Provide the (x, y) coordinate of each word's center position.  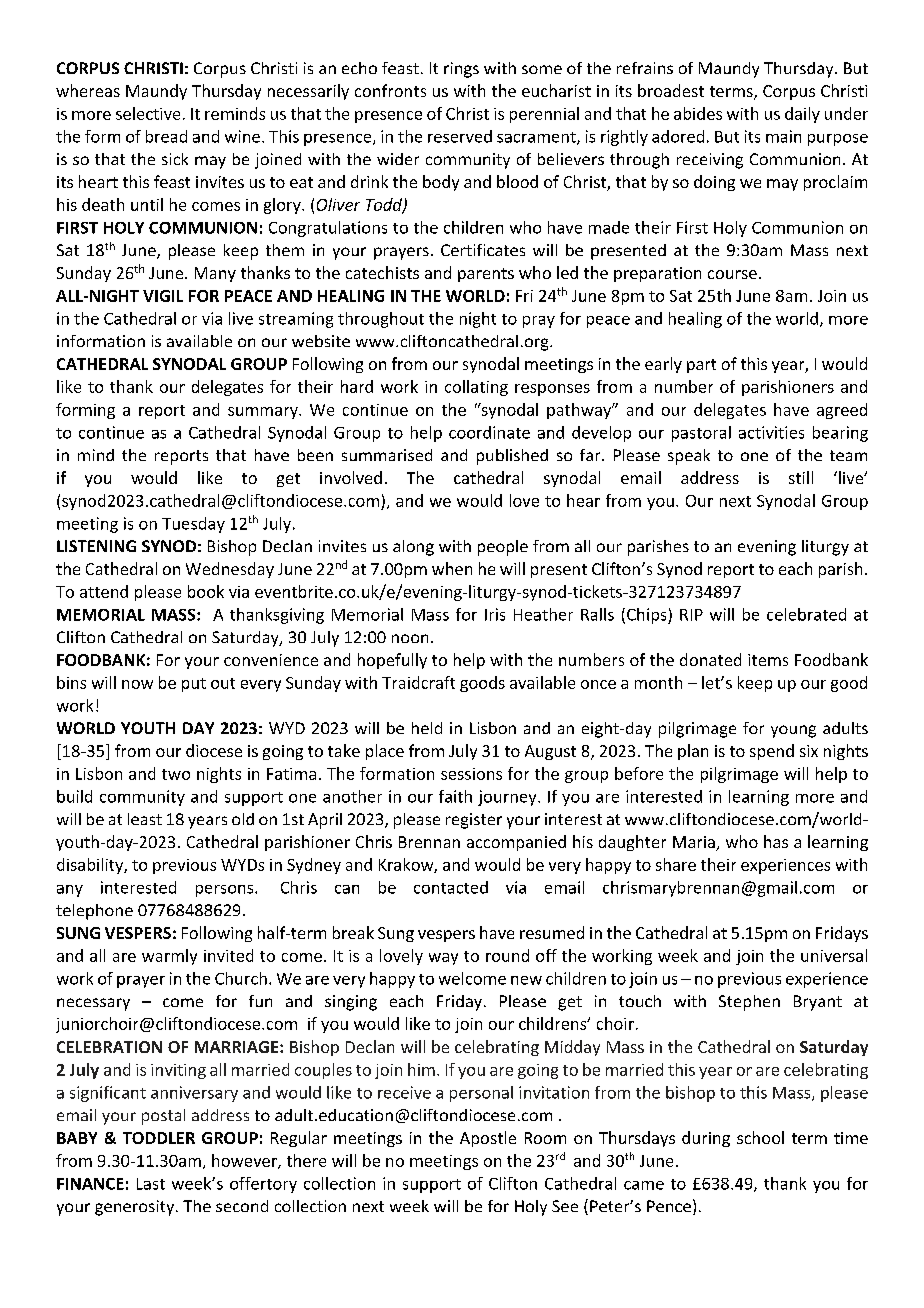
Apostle (488, 1139)
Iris (495, 614)
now (137, 684)
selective (148, 113)
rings (461, 70)
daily (802, 115)
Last (151, 1184)
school (760, 1137)
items (768, 660)
